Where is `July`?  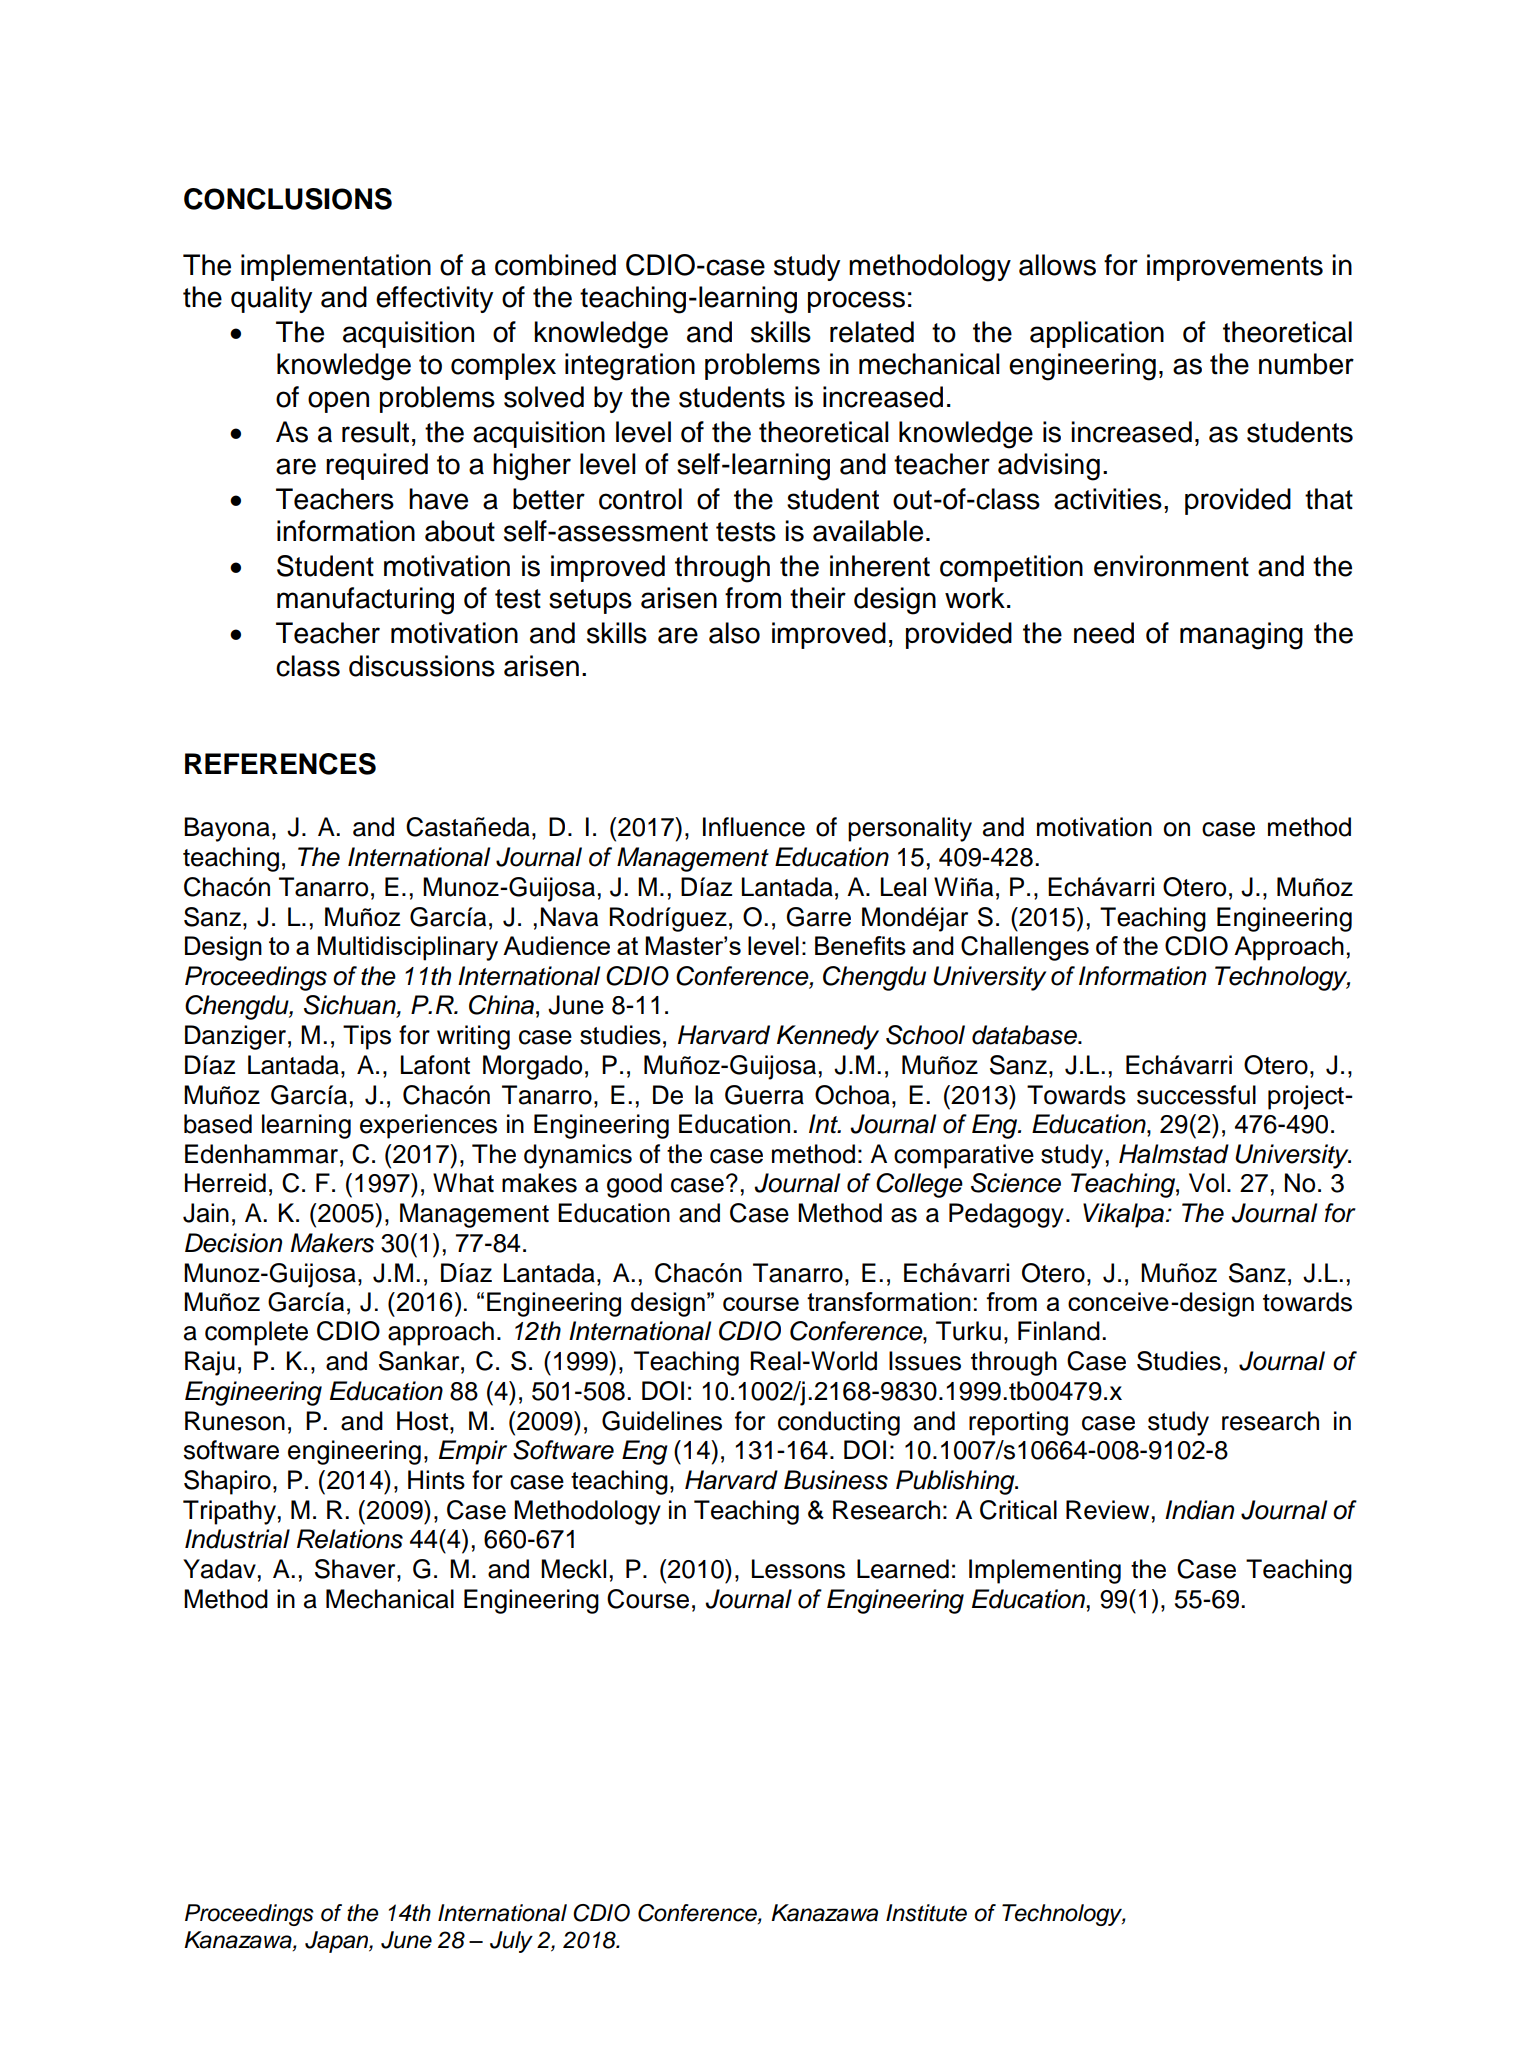
July is located at coordinates (511, 1942).
